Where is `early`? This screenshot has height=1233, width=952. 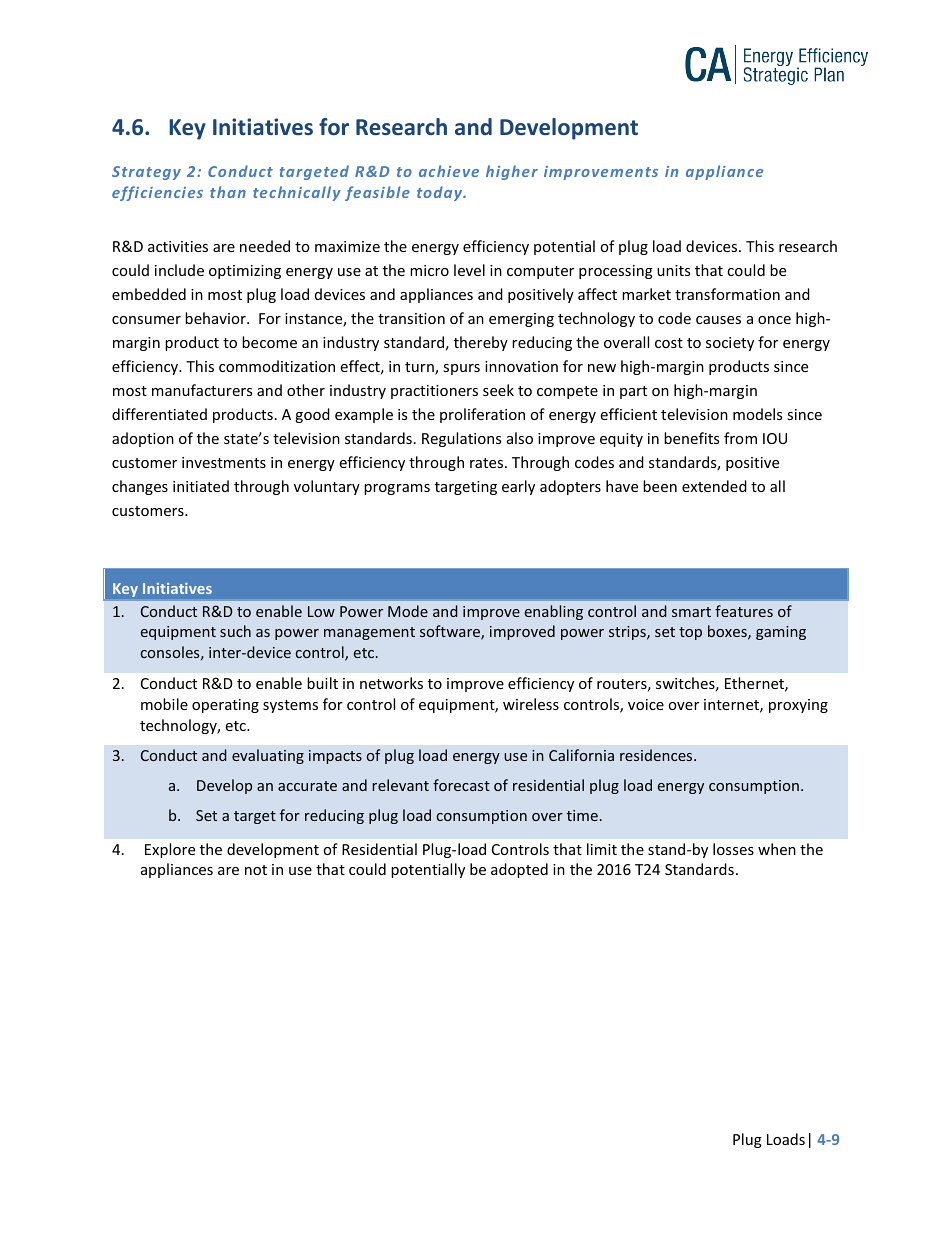
early is located at coordinates (518, 487).
